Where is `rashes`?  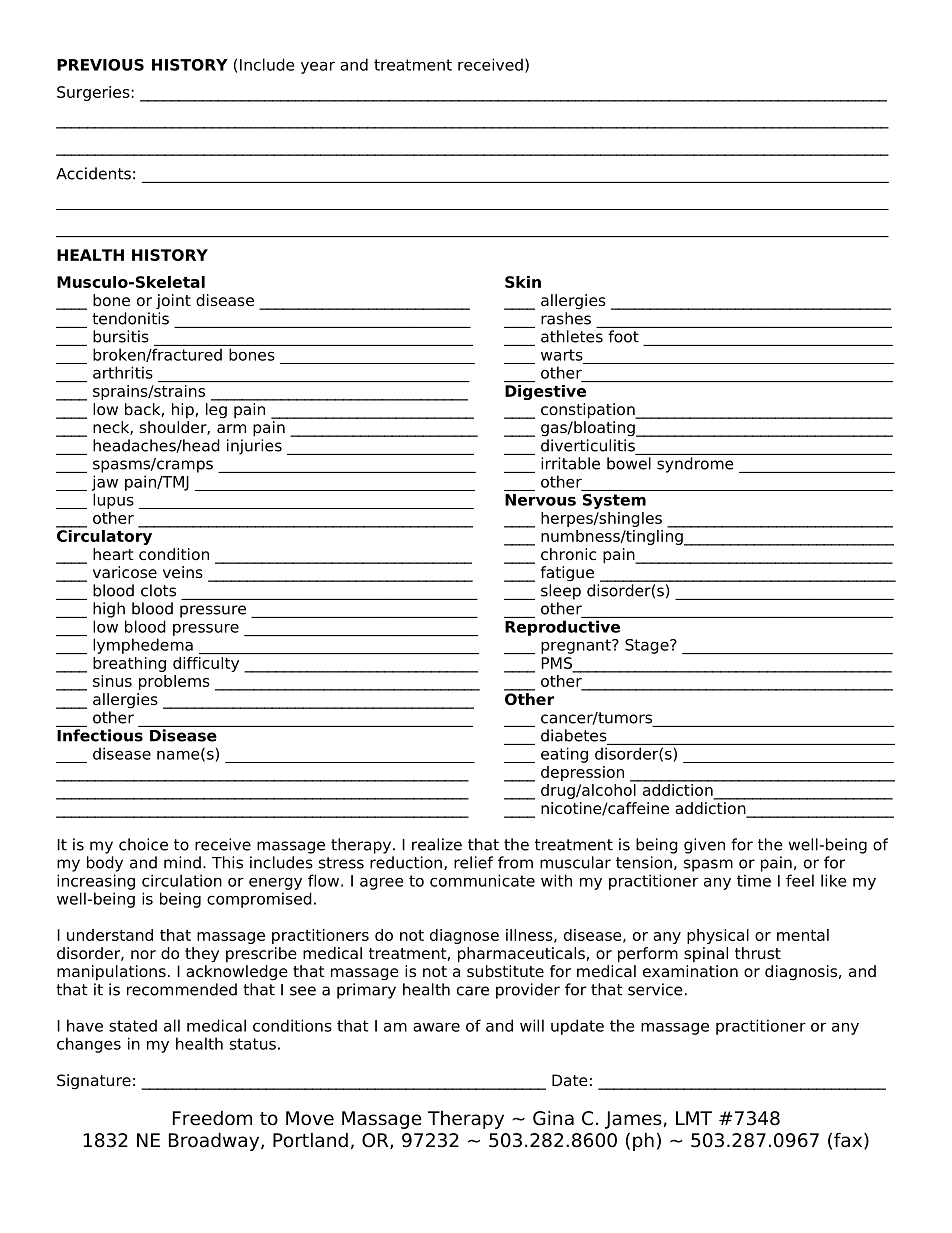 rashes is located at coordinates (566, 318).
